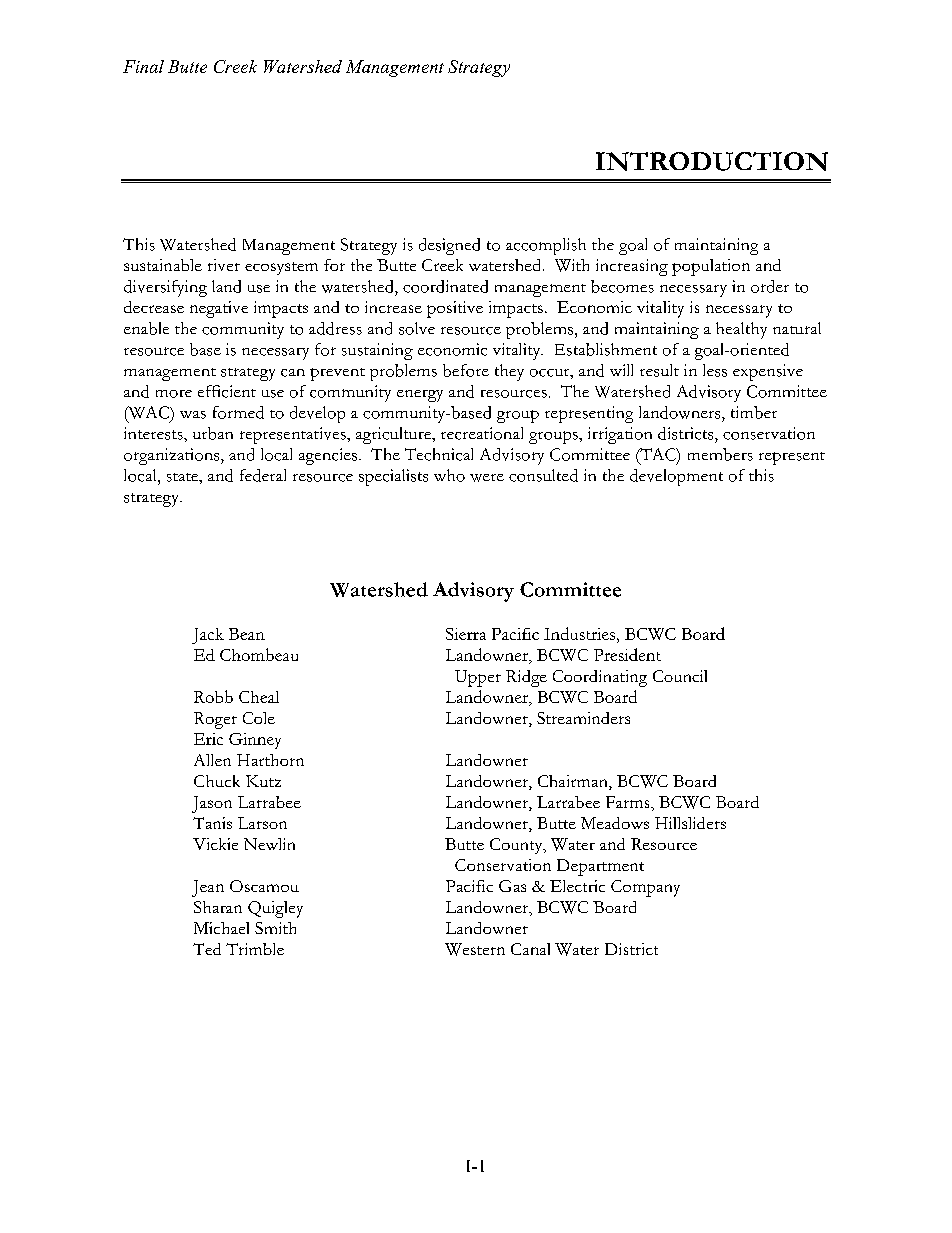 Image resolution: width=952 pixels, height=1233 pixels. I want to click on Final, so click(143, 66).
